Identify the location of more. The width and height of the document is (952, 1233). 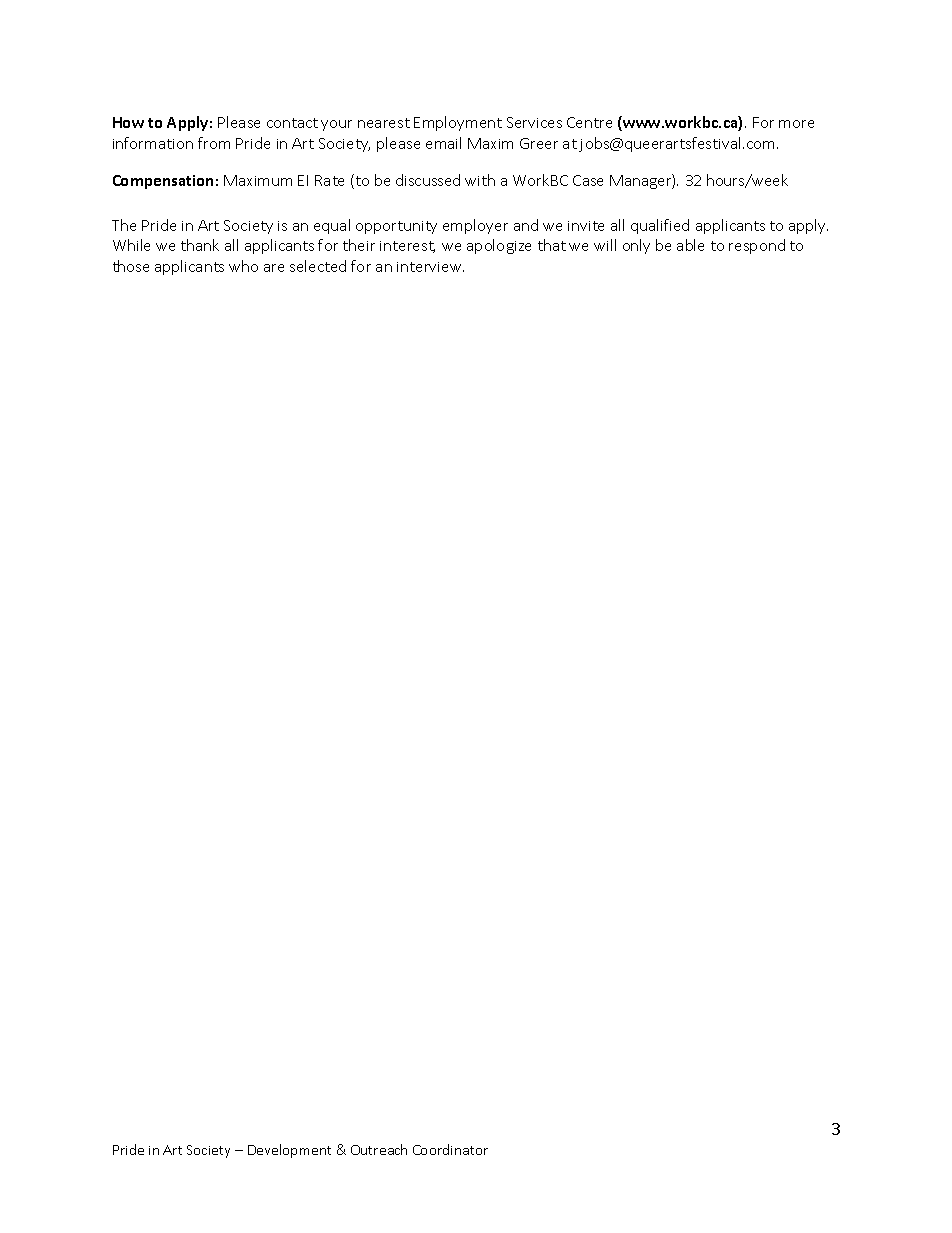
(796, 124).
